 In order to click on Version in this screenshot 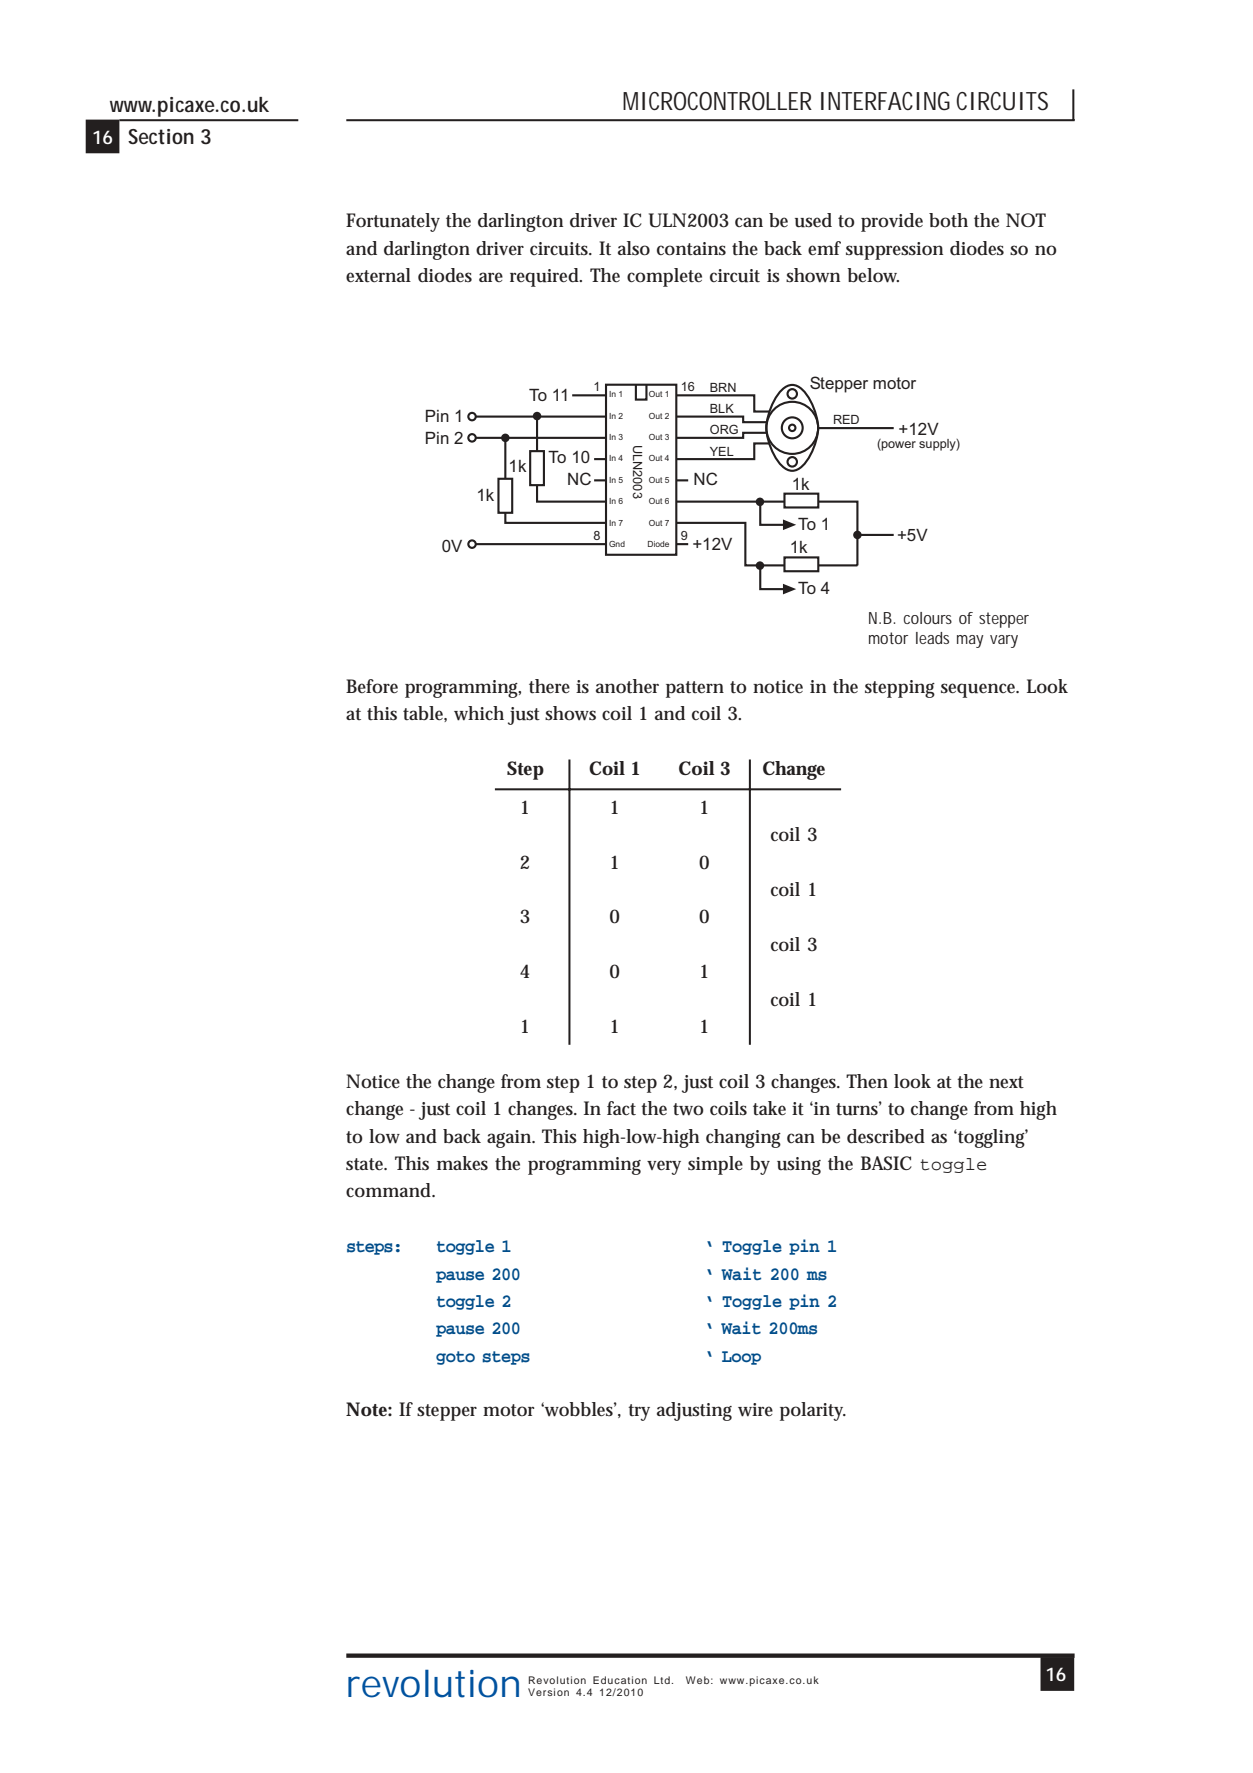, I will do `click(548, 1692)`.
